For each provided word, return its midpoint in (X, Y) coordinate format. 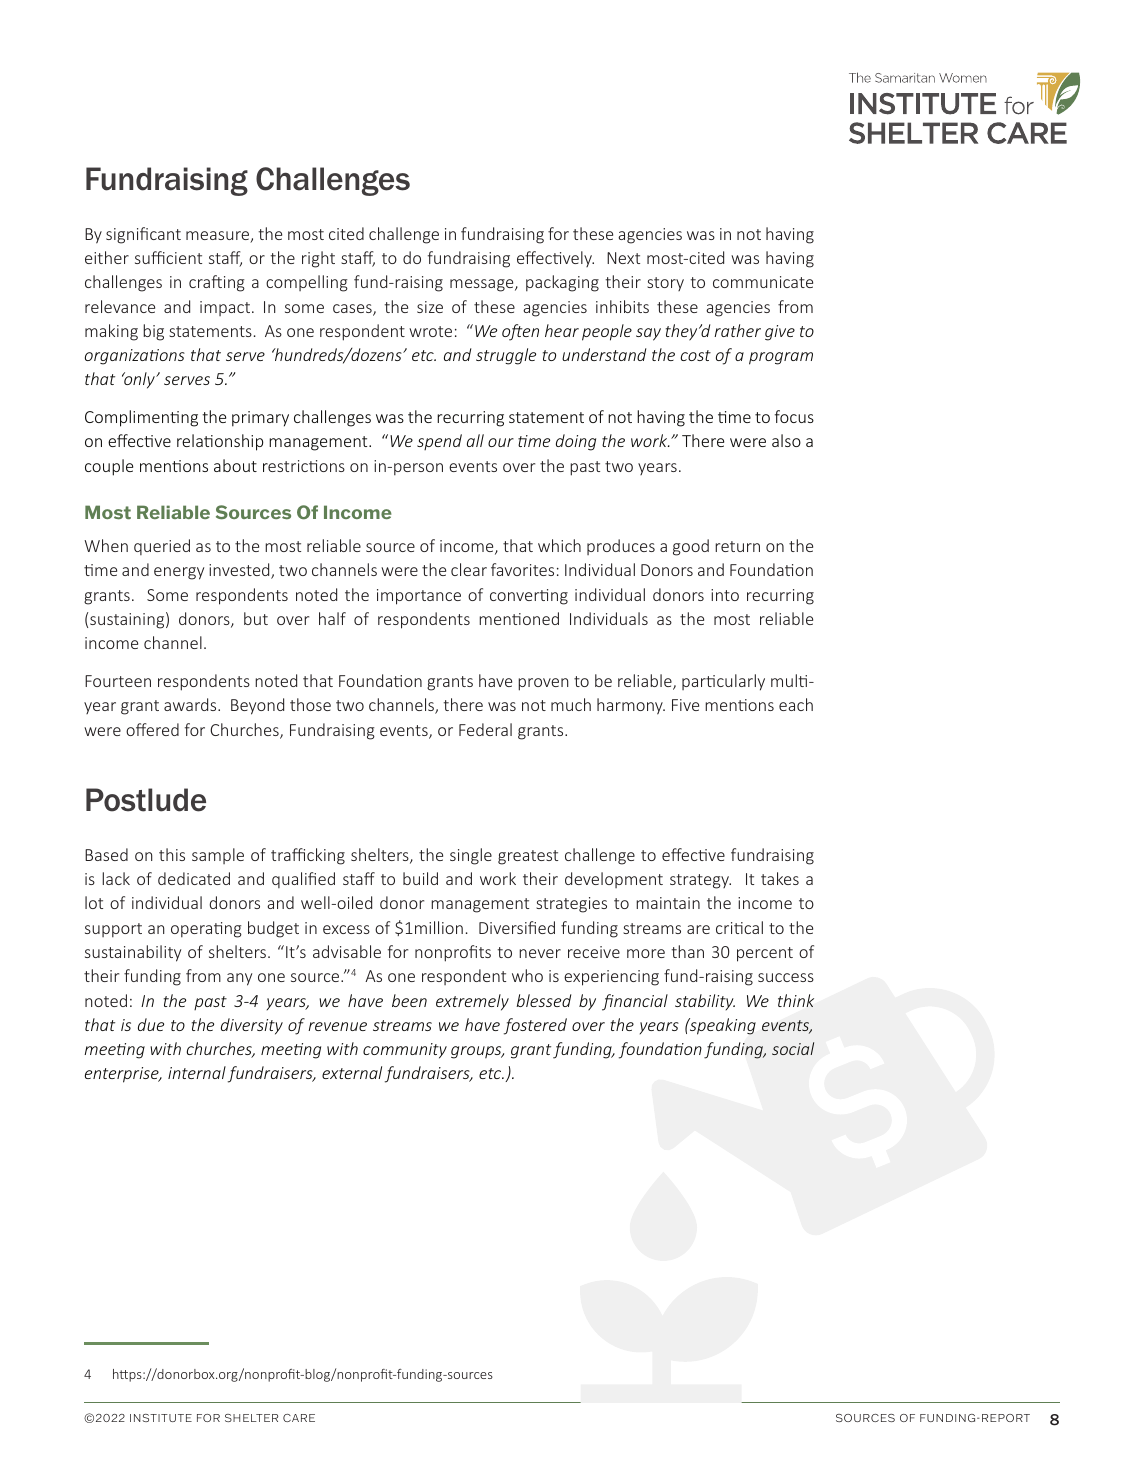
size (430, 307)
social (793, 1048)
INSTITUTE (161, 1418)
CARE (299, 1418)
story (665, 284)
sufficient (168, 257)
